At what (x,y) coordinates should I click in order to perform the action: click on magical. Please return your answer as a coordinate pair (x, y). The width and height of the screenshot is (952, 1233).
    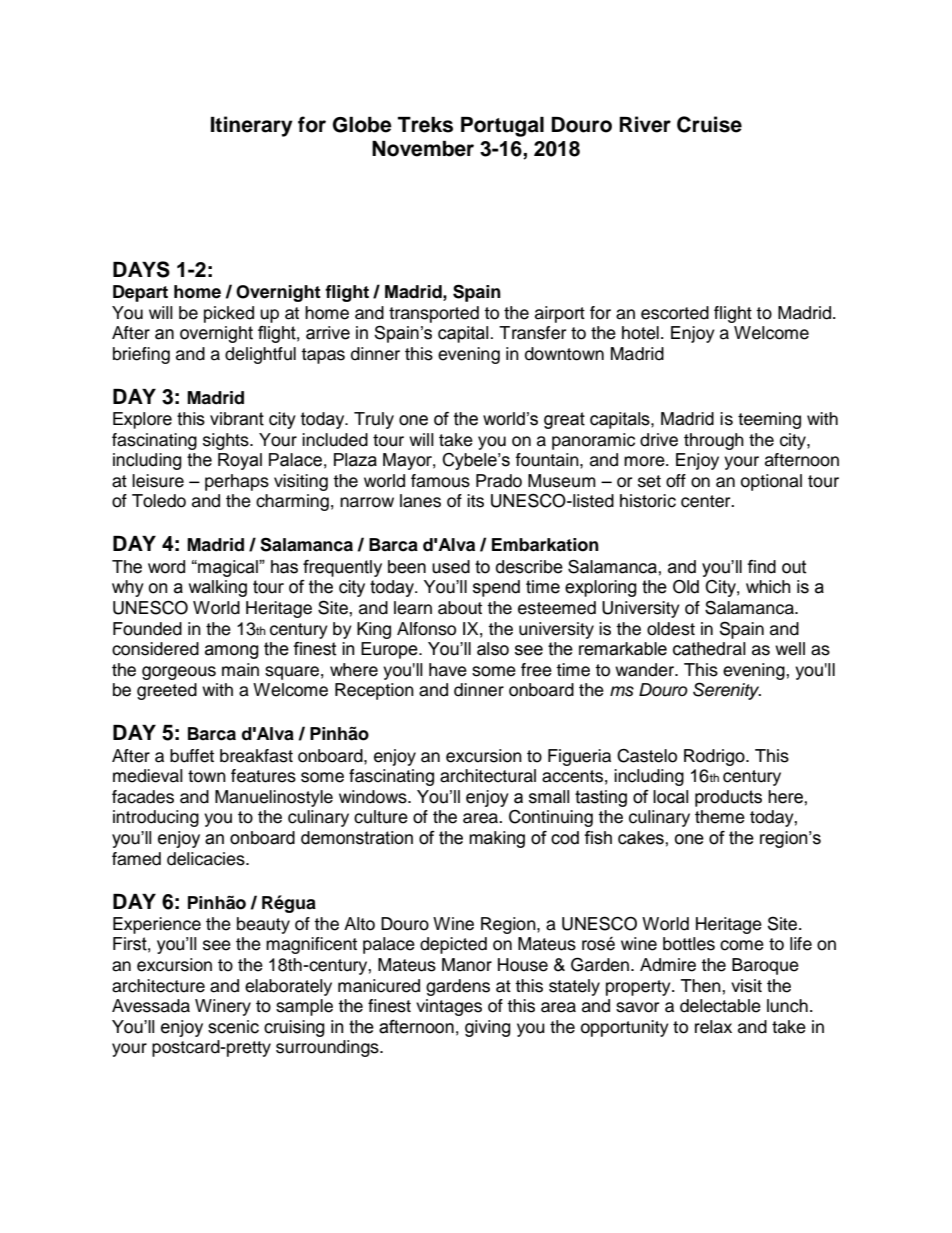
    Looking at the image, I should click on (228, 568).
